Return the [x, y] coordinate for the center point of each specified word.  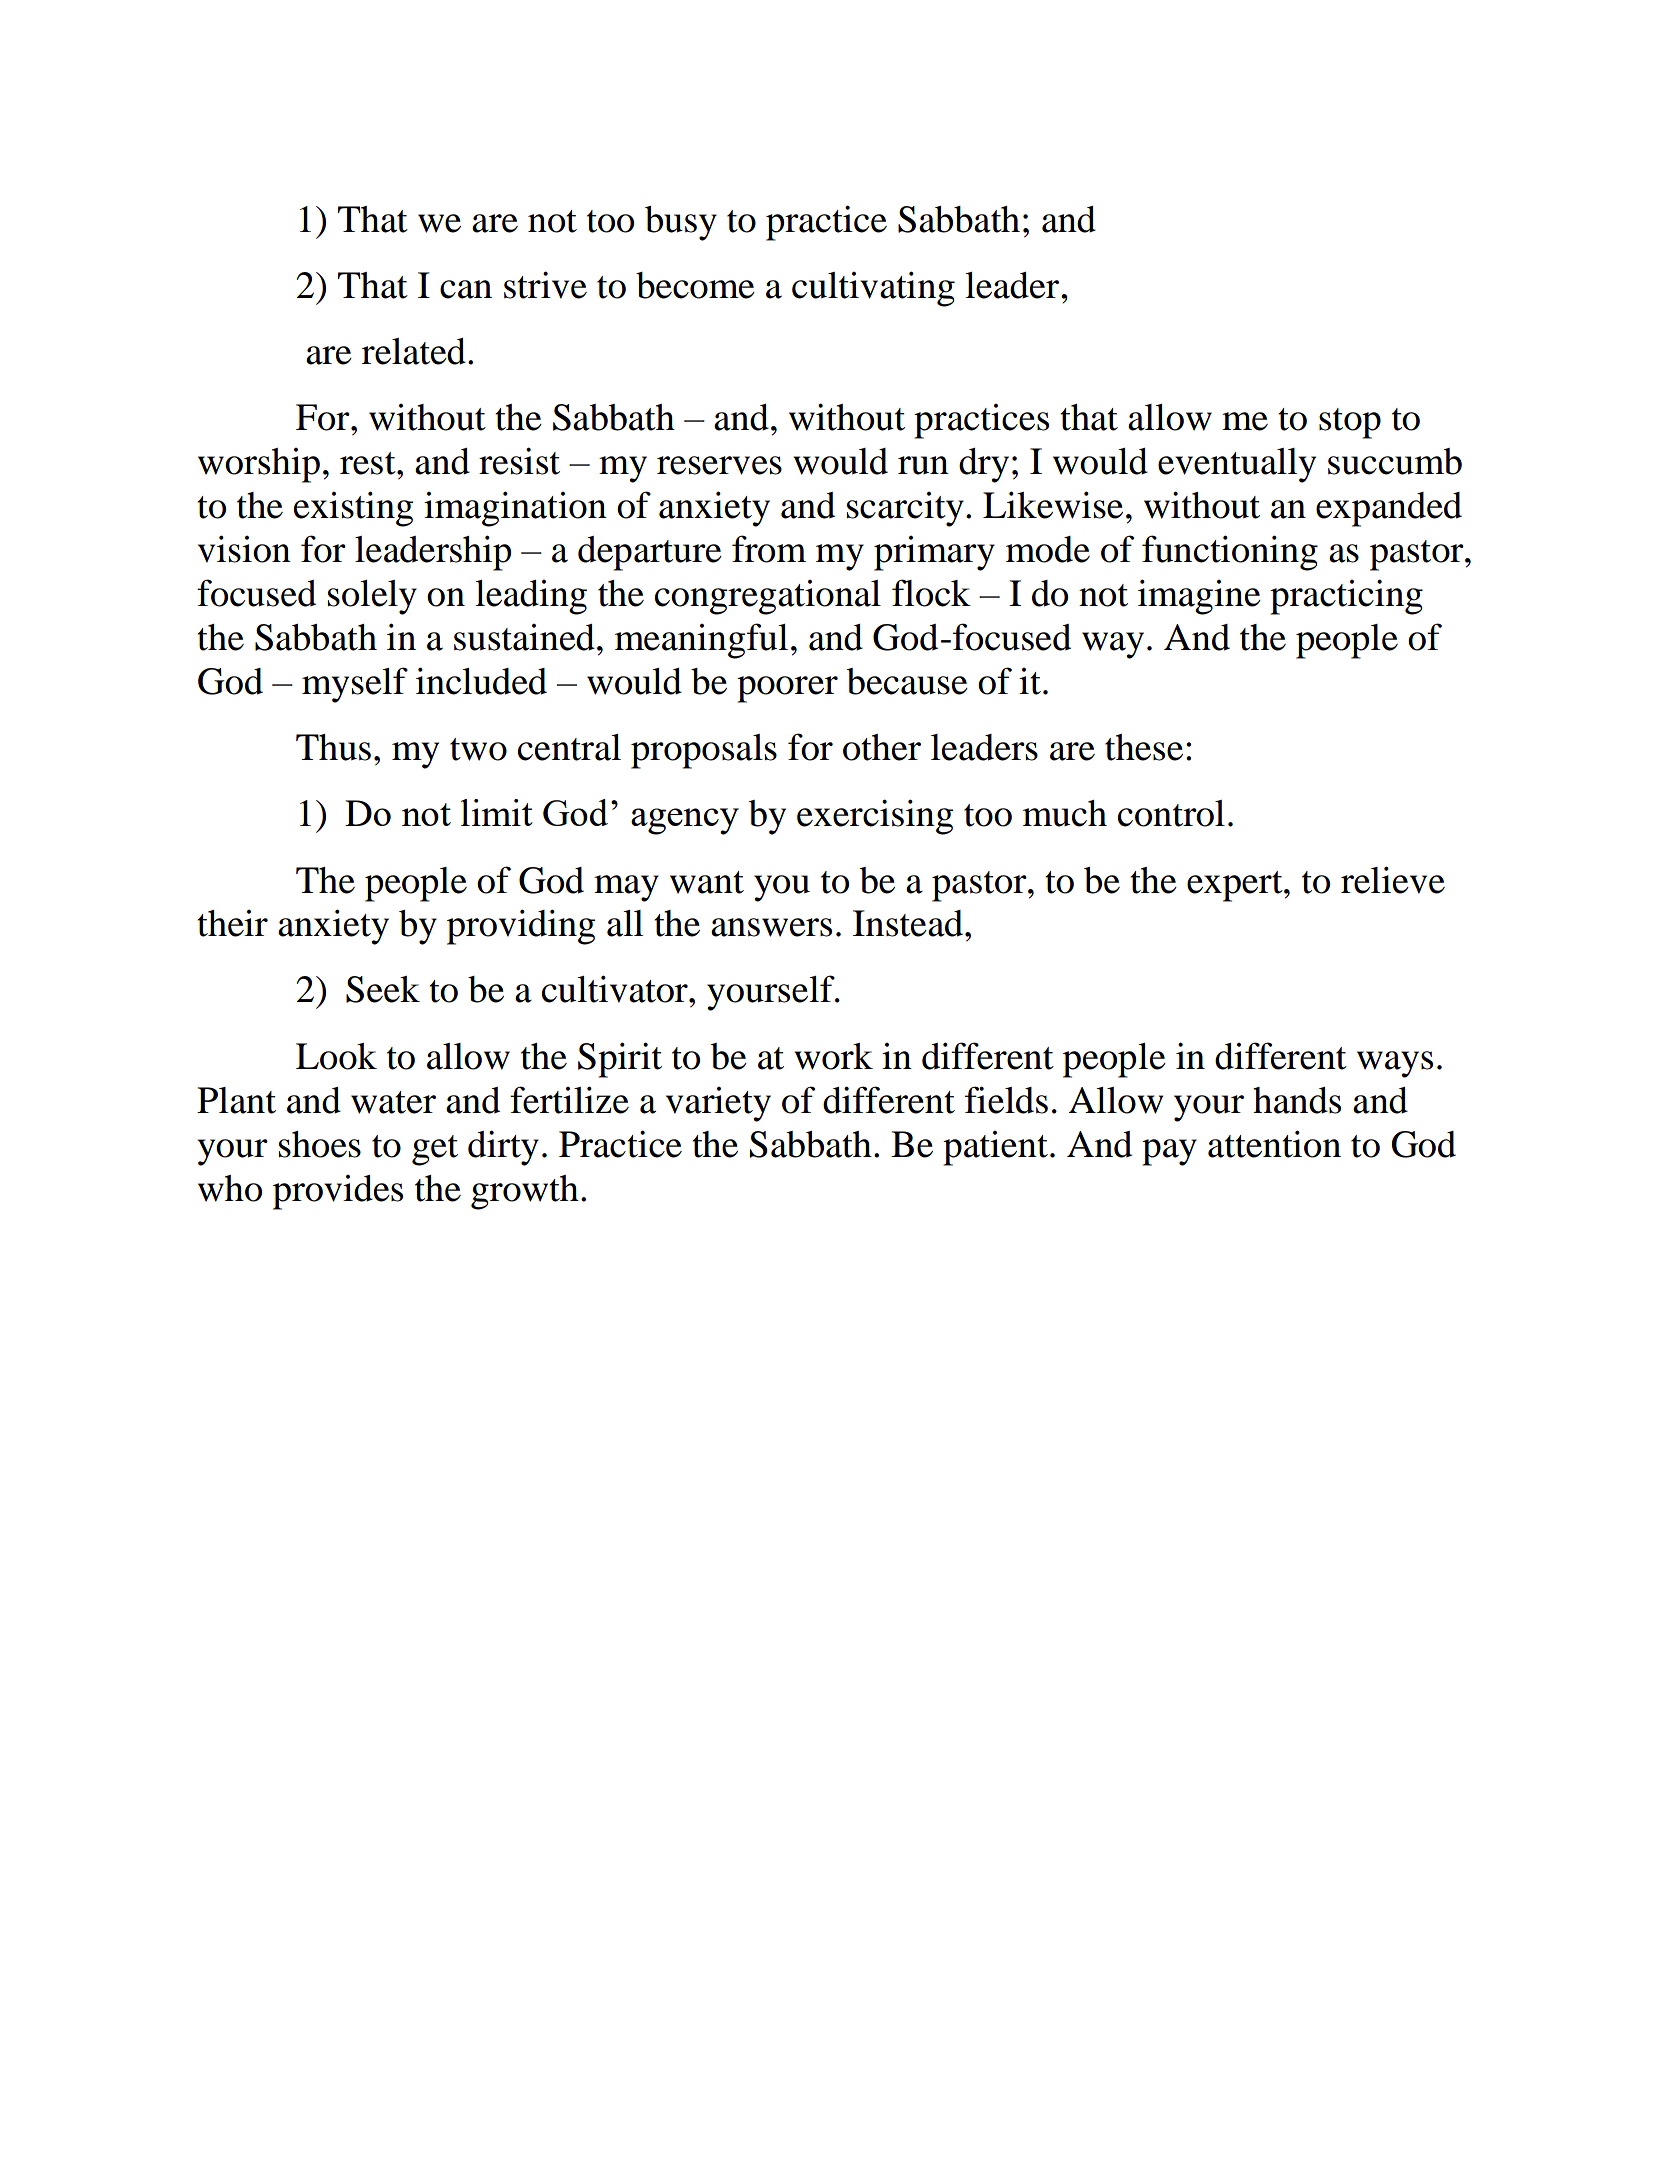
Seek [383, 989]
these [1144, 747]
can [466, 289]
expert [1236, 886]
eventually [1237, 465]
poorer [787, 689]
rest [369, 463]
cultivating [873, 289]
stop [1350, 423]
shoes [320, 1144]
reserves [719, 465]
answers [771, 927]
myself [355, 685]
